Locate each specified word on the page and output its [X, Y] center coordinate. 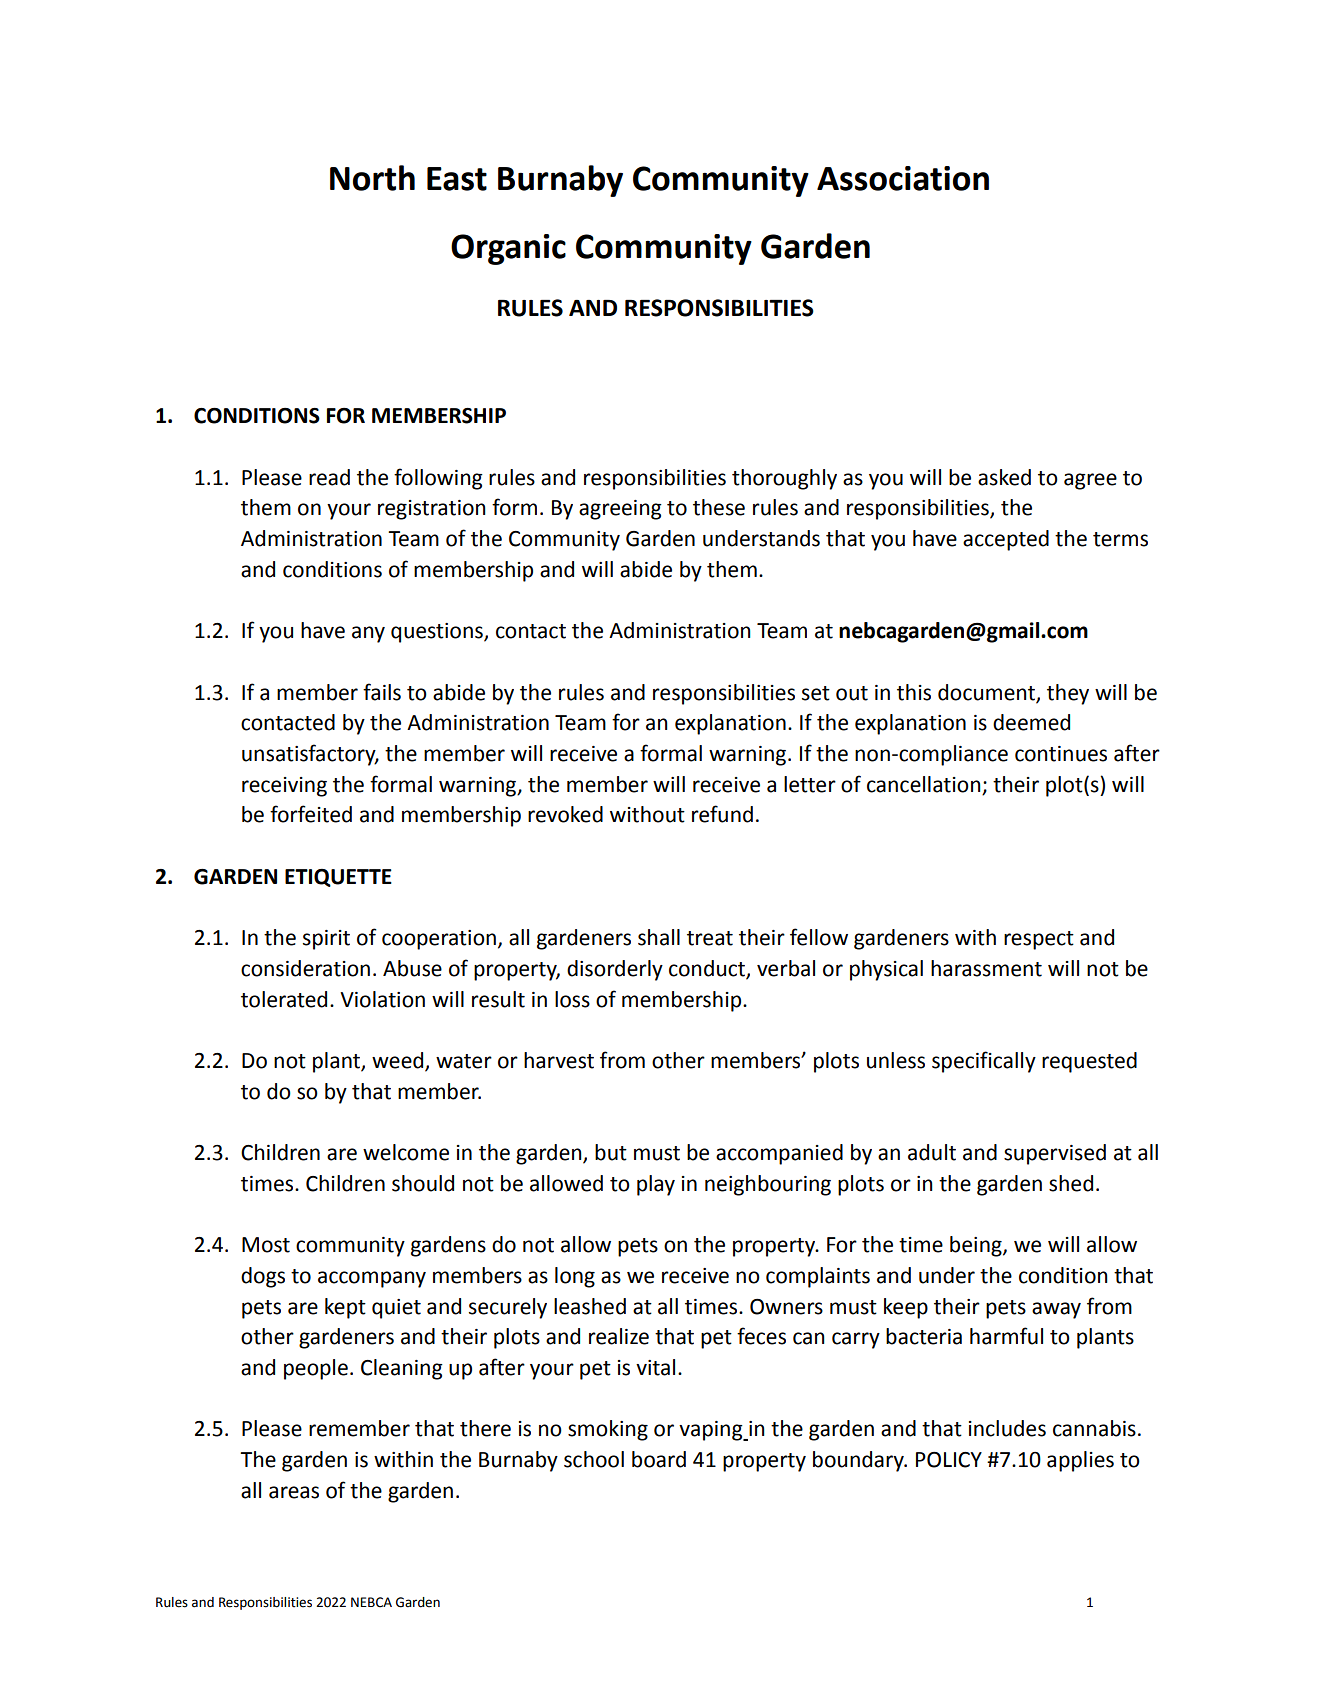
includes [1007, 1428]
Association [903, 178]
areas [294, 1492]
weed [399, 1061]
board [659, 1459]
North [372, 178]
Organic [508, 249]
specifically [984, 1062]
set [816, 693]
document [987, 693]
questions [438, 633]
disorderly [615, 970]
